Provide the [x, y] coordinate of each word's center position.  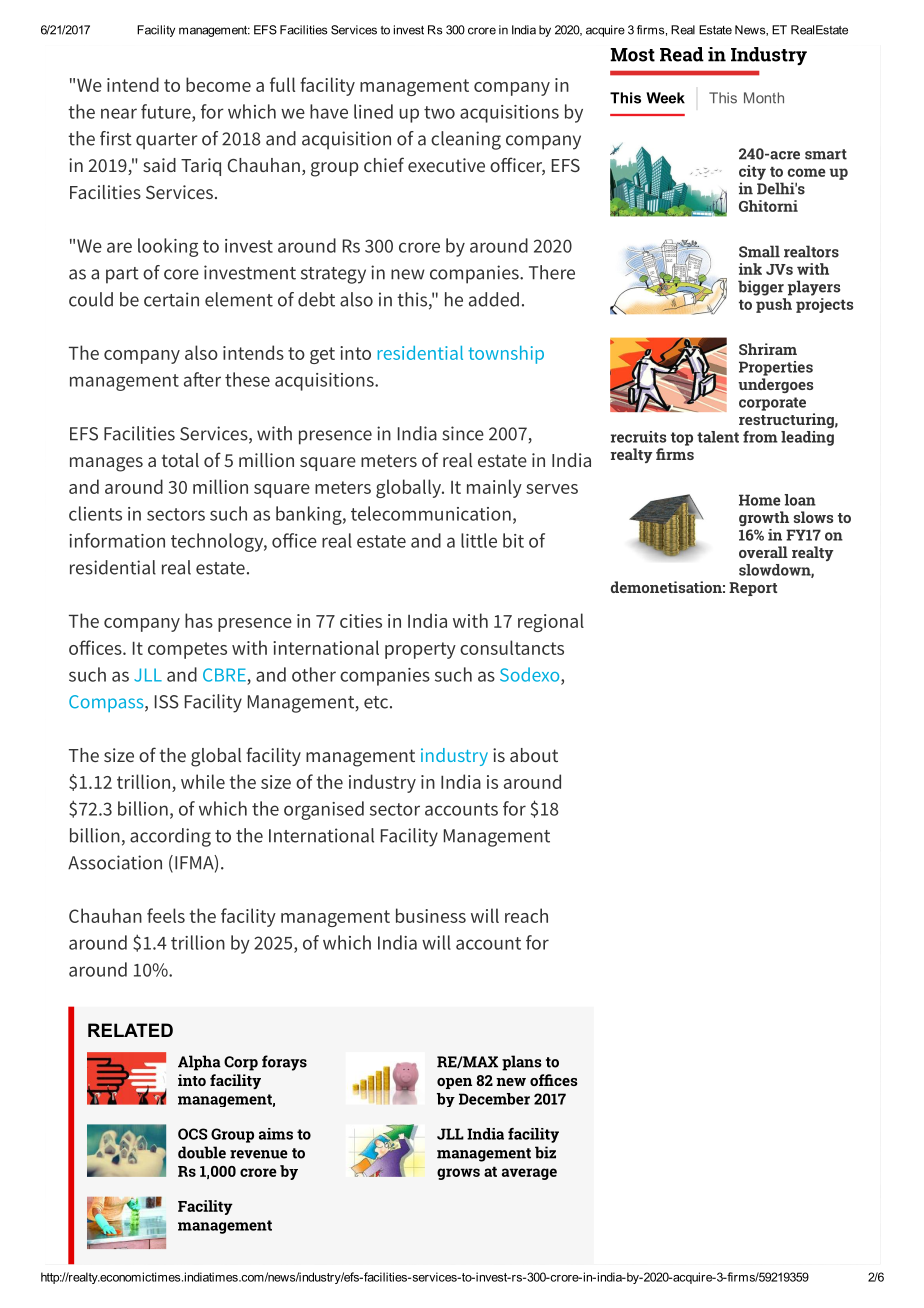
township [506, 355]
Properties [776, 368]
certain [171, 299]
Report [753, 589]
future [167, 112]
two [439, 112]
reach [526, 915]
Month [764, 98]
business [431, 915]
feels [166, 915]
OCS [193, 1134]
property [420, 650]
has [199, 620]
